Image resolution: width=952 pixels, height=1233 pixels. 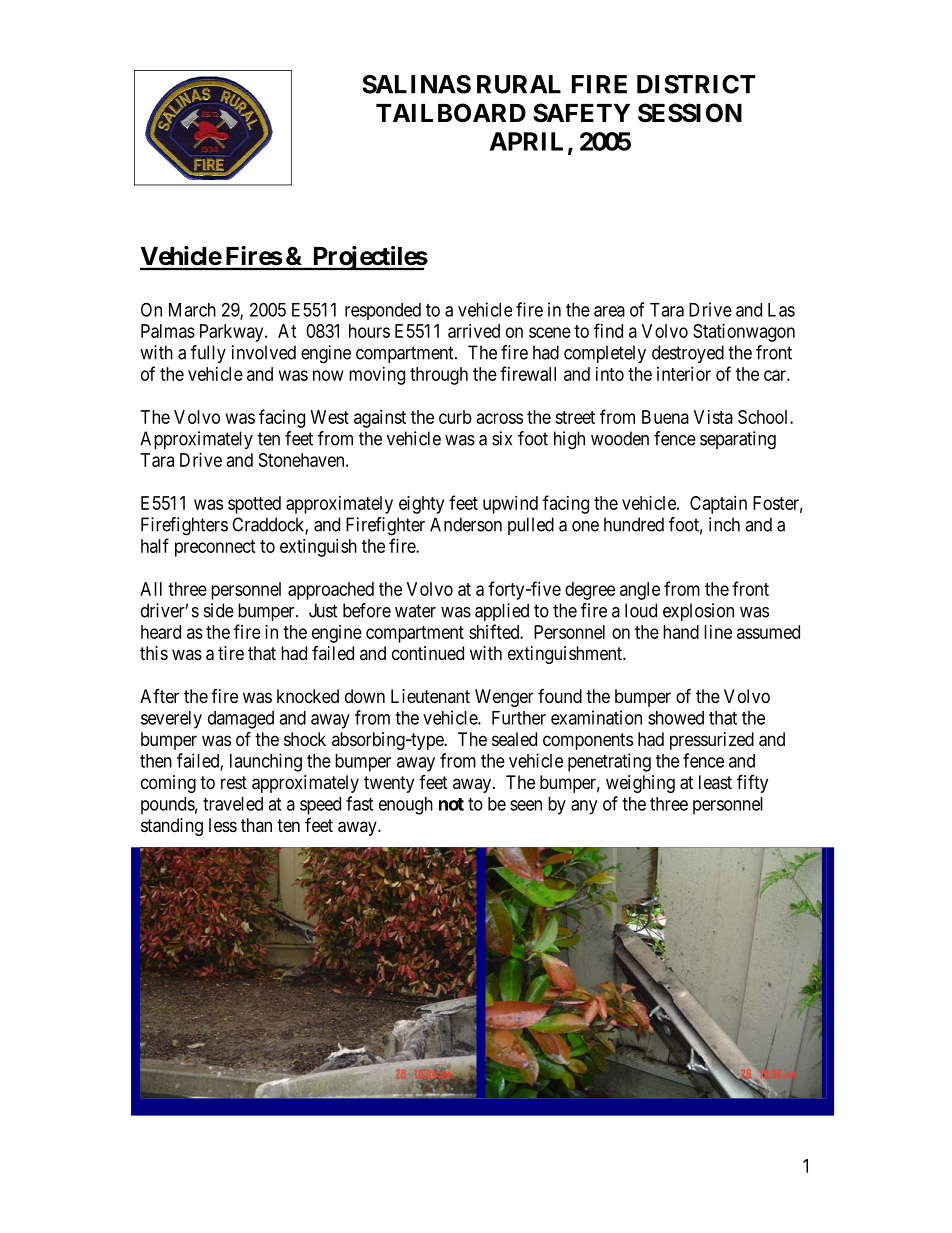 I want to click on side, so click(x=219, y=610).
